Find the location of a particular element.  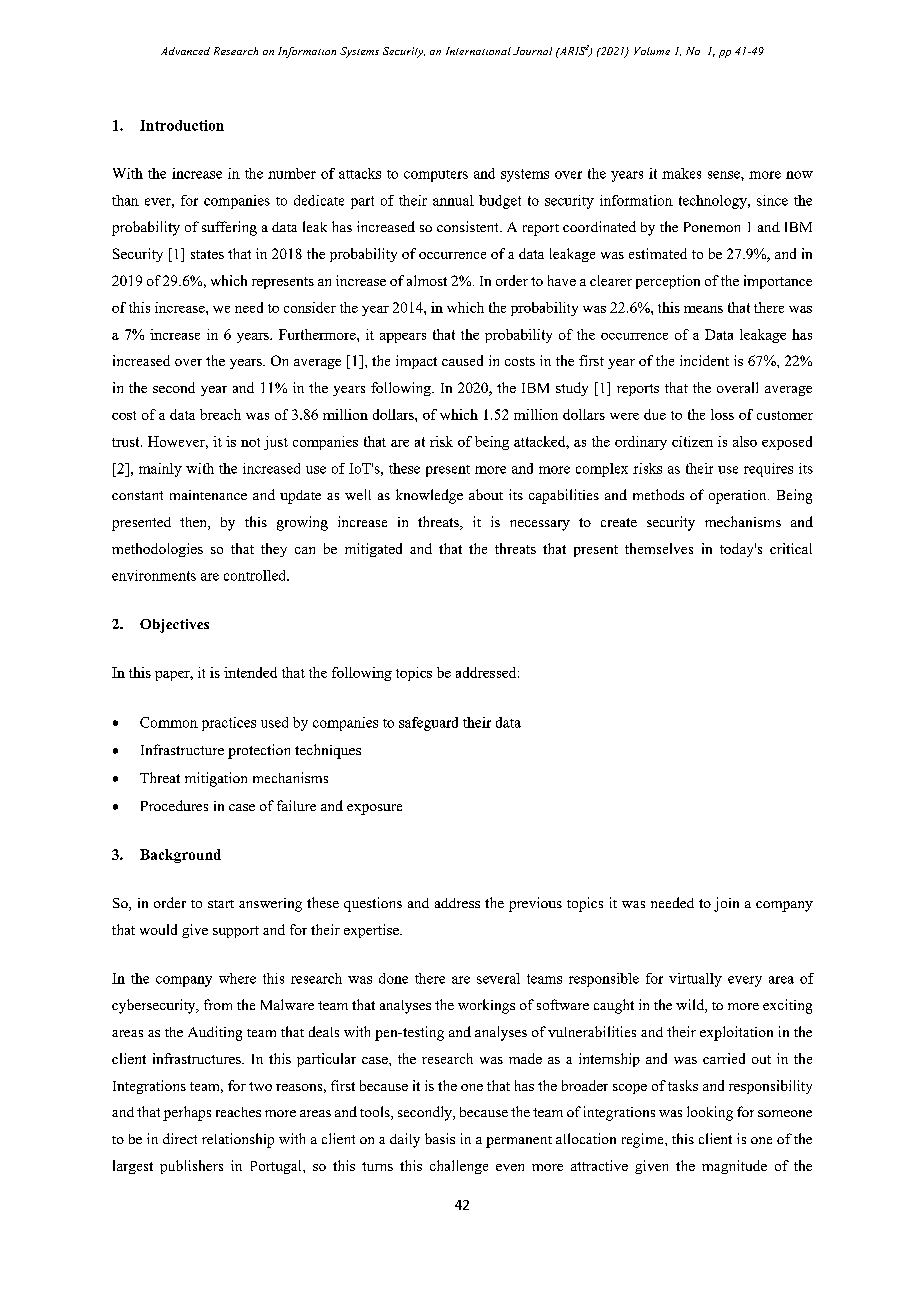

incident is located at coordinates (704, 360).
